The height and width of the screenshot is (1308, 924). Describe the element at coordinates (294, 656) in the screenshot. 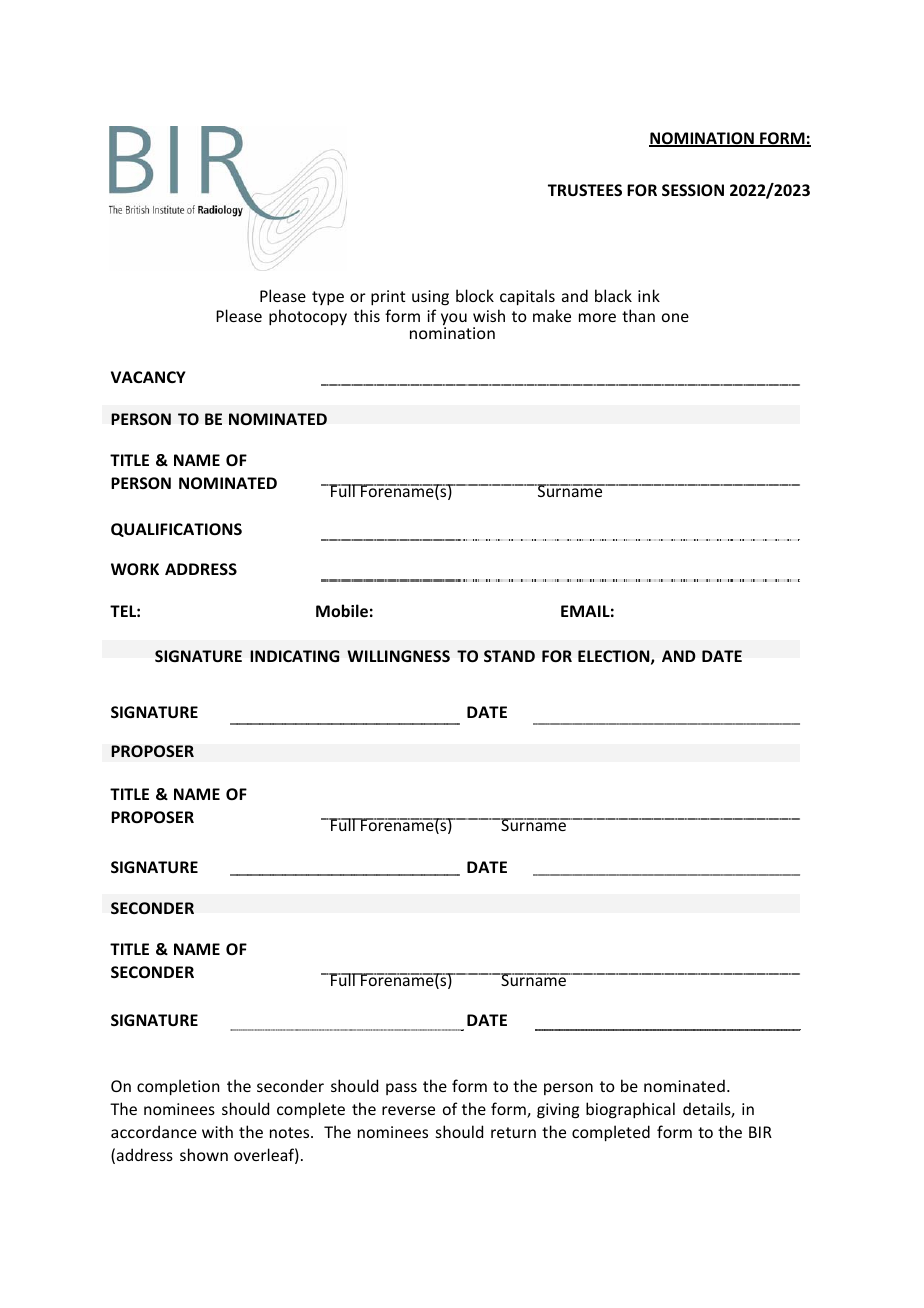

I see `INDICATING` at that location.
